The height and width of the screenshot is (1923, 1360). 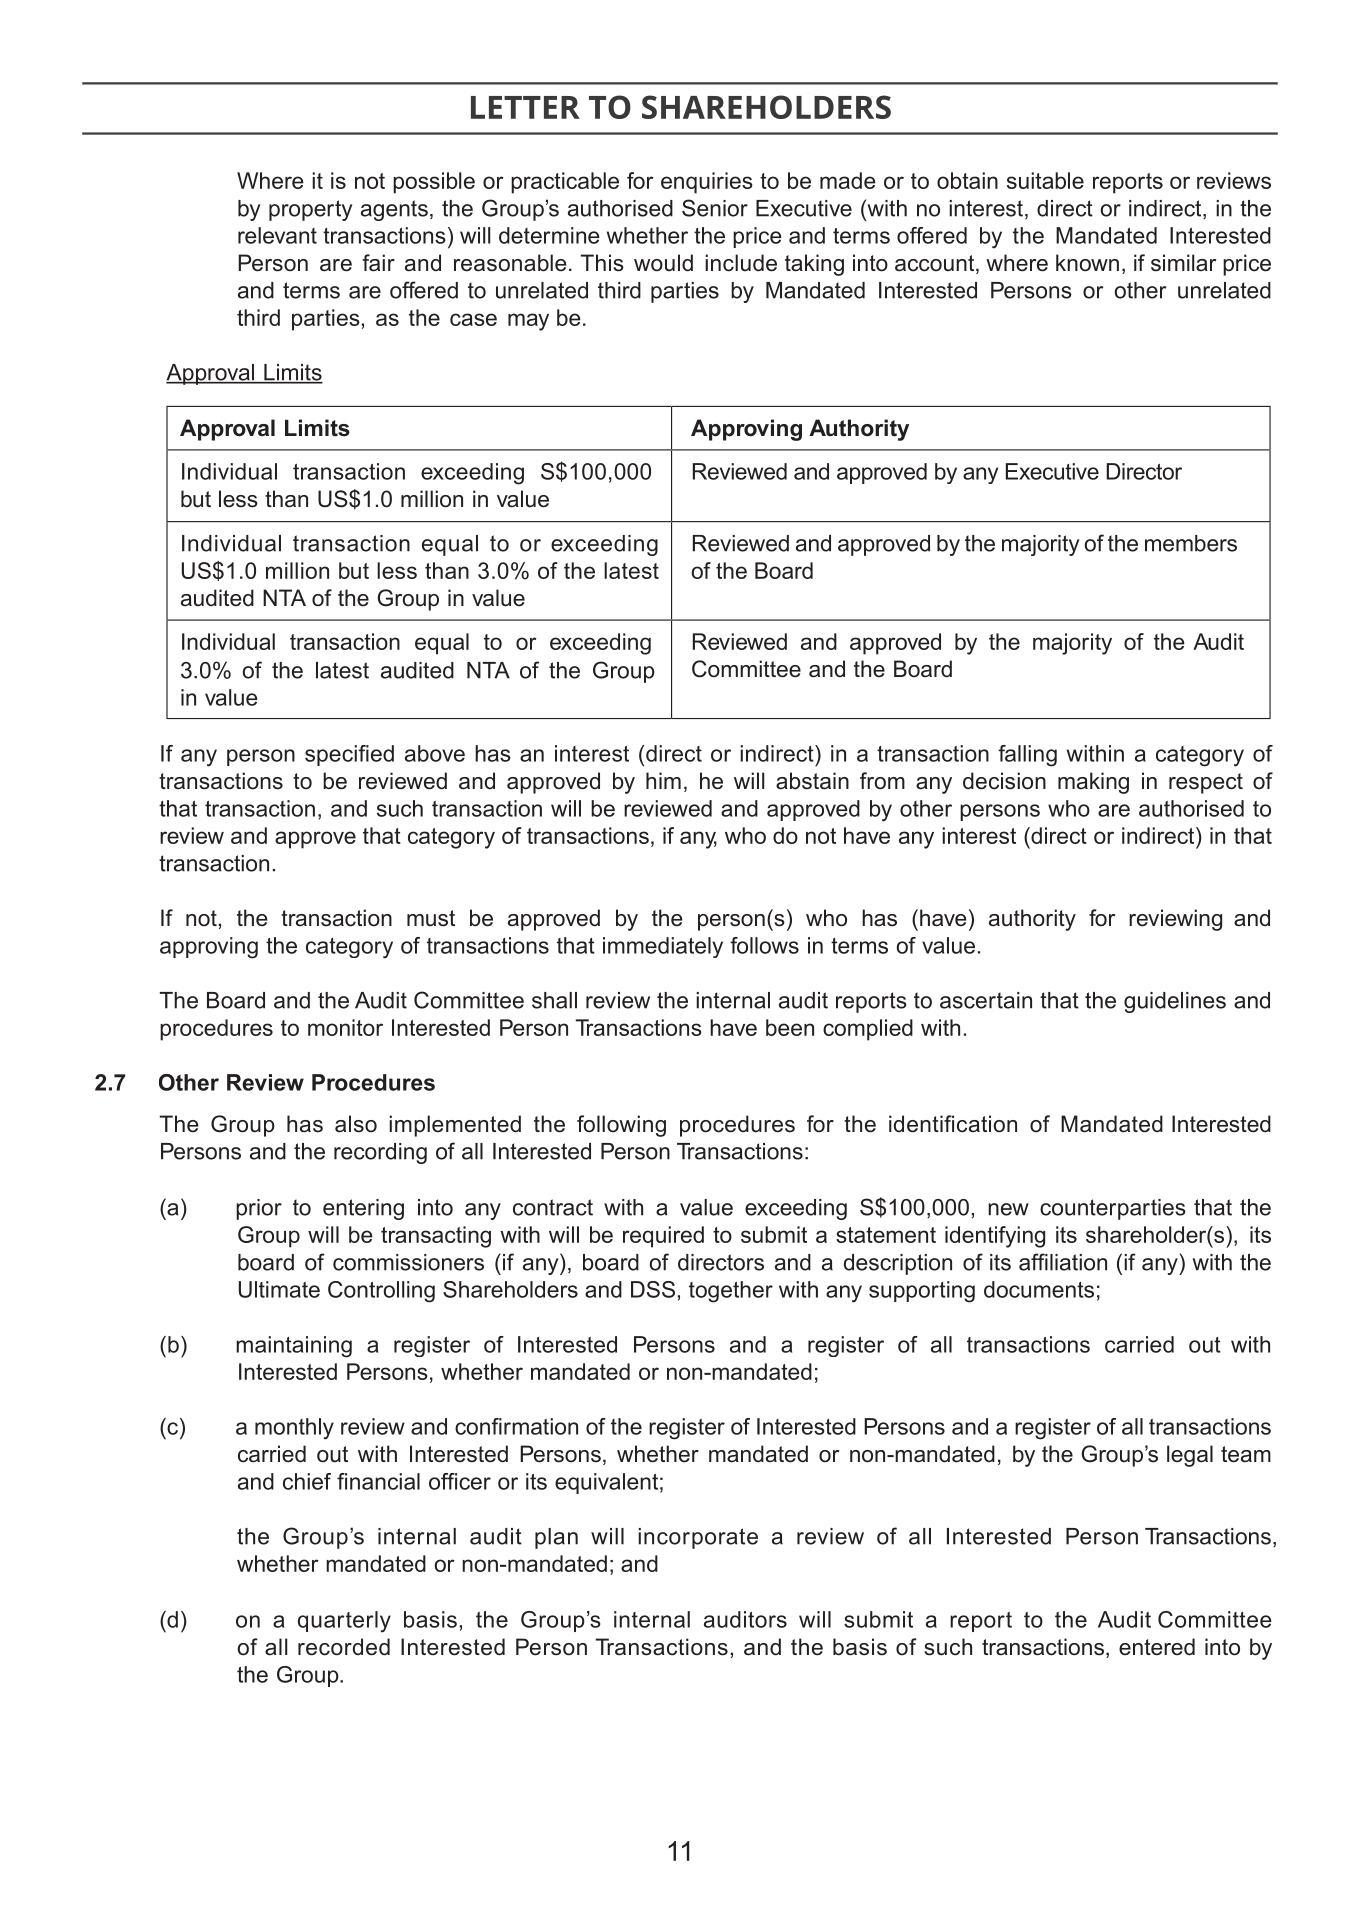 What do you see at coordinates (434, 183) in the screenshot?
I see `possible` at bounding box center [434, 183].
